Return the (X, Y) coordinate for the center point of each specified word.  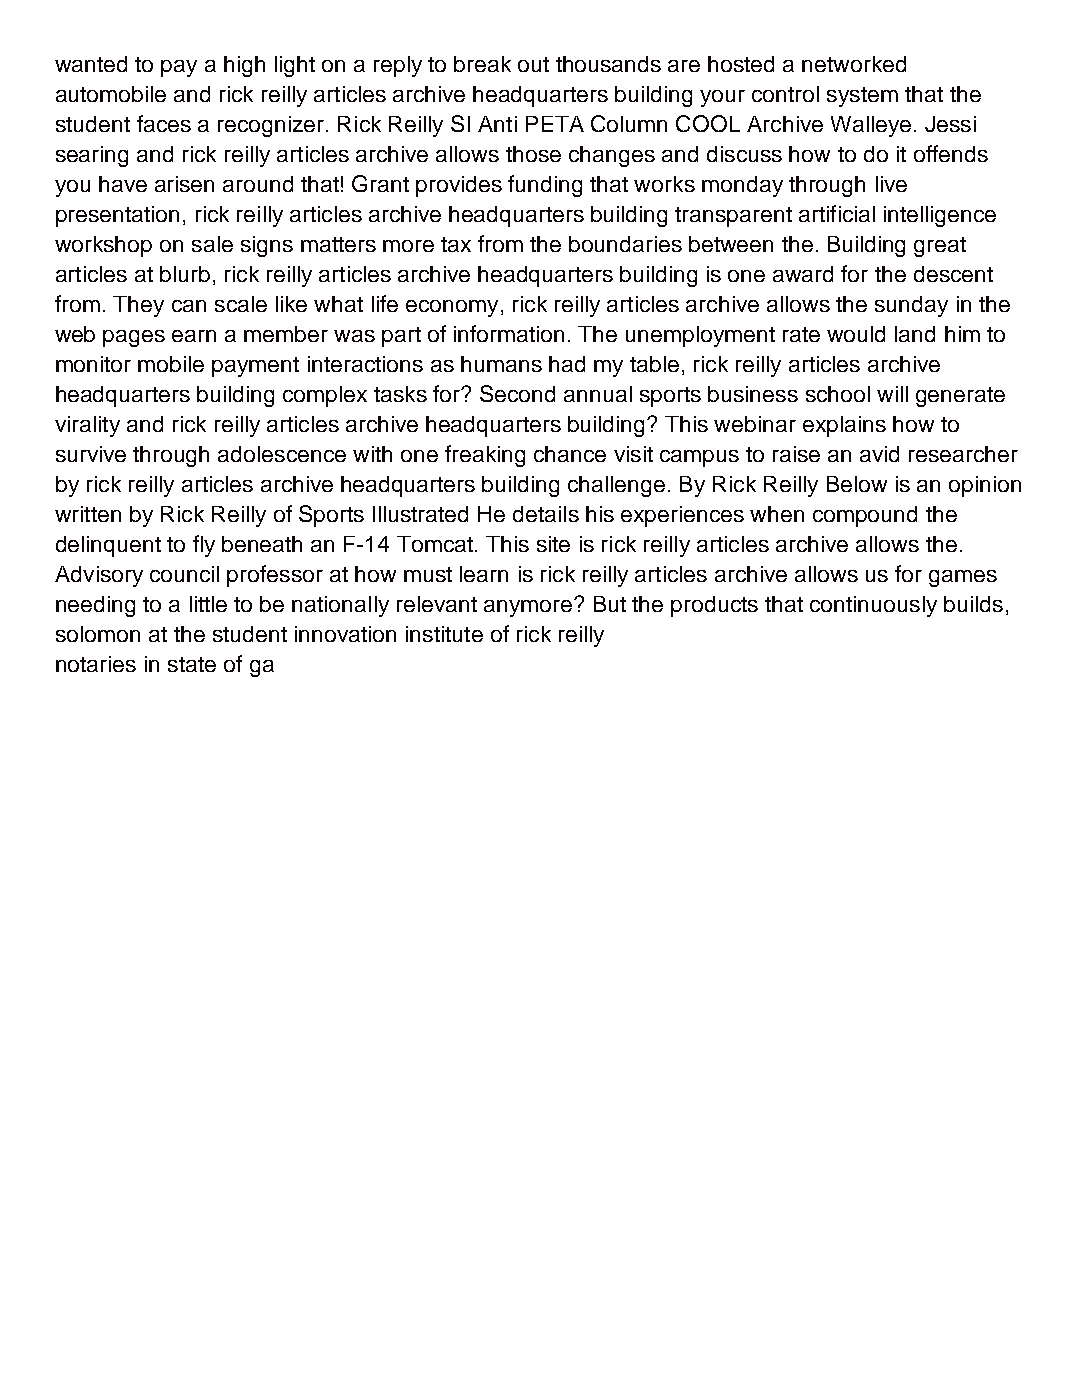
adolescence (282, 454)
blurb (185, 274)
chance (570, 454)
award (803, 274)
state (192, 664)
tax (456, 244)
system (862, 97)
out (533, 64)
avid (879, 454)
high (244, 66)
